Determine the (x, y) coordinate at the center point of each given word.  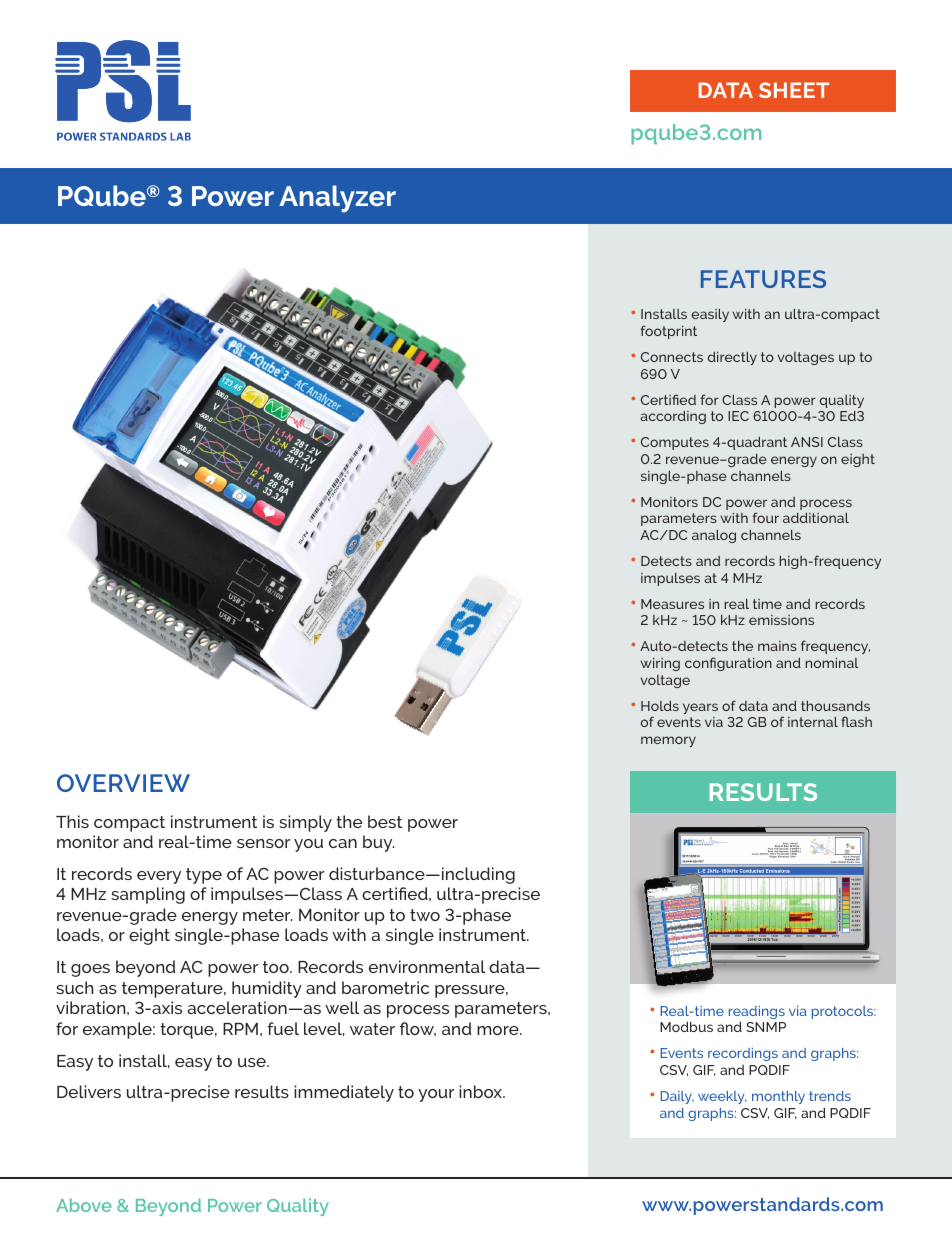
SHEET (794, 90)
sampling (148, 895)
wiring (660, 664)
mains (777, 646)
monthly (778, 1097)
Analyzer (337, 199)
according (673, 417)
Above (84, 1205)
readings (757, 1014)
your (436, 1095)
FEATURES (763, 279)
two (425, 915)
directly (732, 358)
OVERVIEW (123, 783)
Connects (672, 357)
